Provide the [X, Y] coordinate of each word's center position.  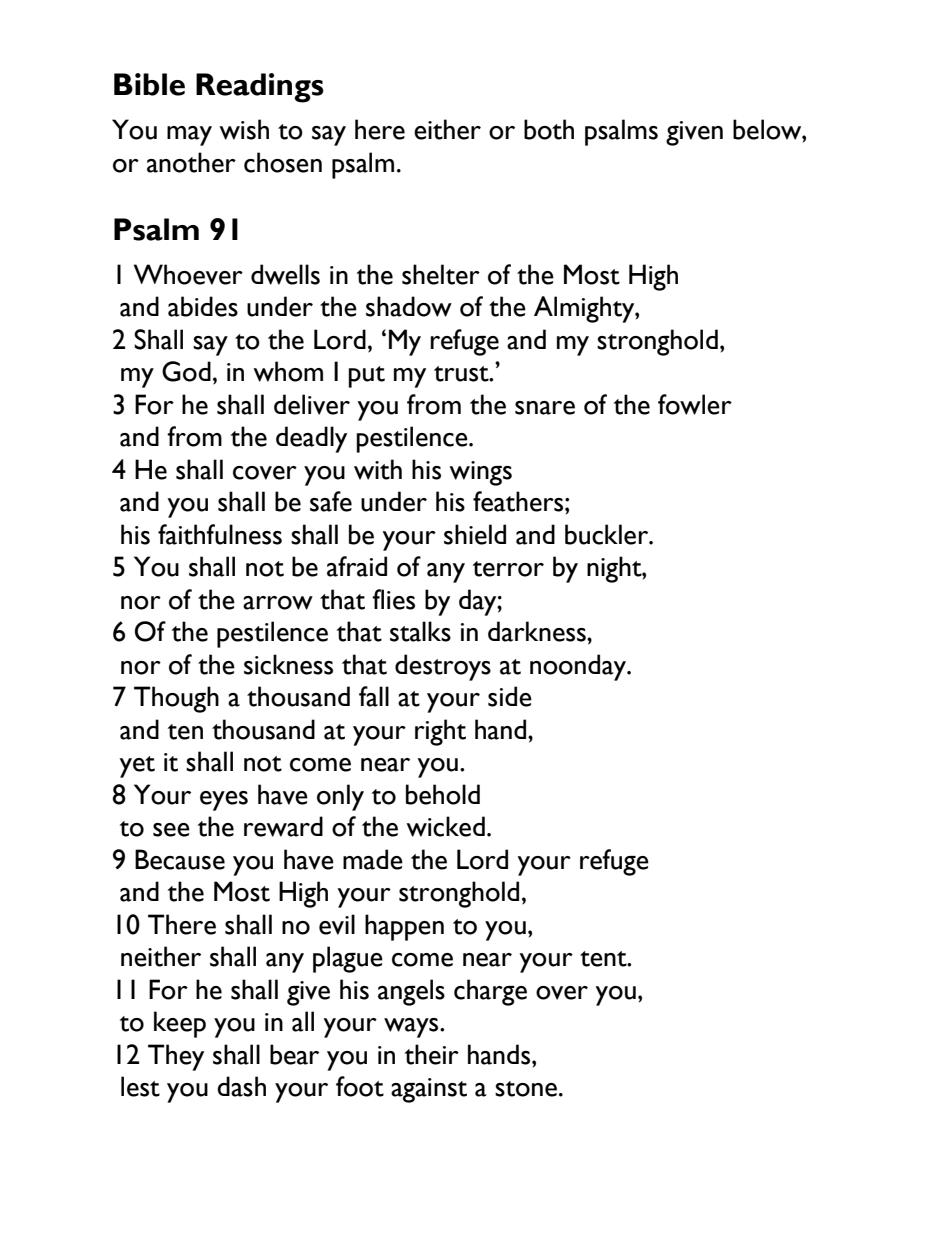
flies [393, 599]
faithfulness [220, 534]
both [549, 129]
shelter [441, 274]
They [176, 1057]
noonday [579, 667]
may [189, 136]
